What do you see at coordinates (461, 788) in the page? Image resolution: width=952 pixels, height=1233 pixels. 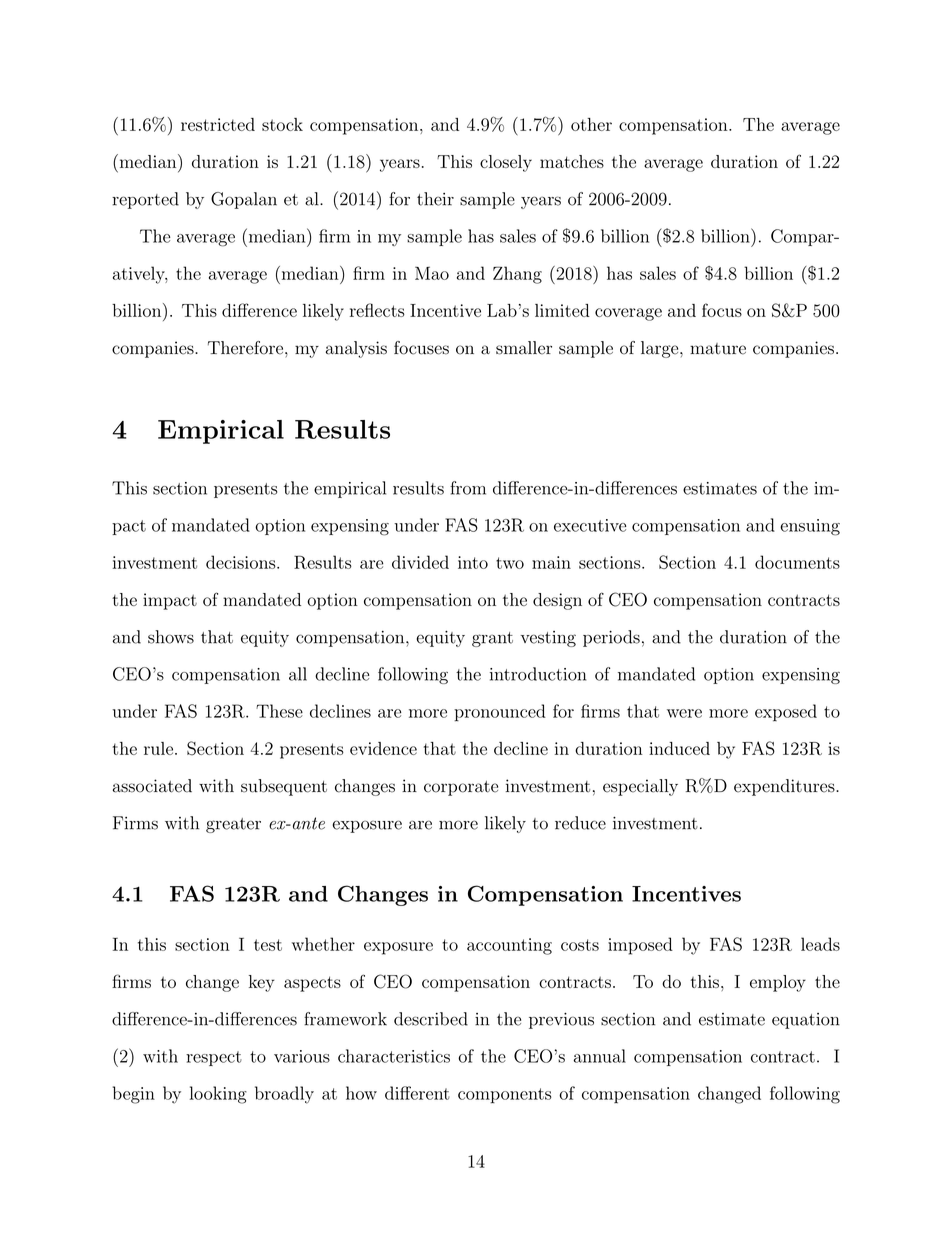 I see `corporate` at bounding box center [461, 788].
